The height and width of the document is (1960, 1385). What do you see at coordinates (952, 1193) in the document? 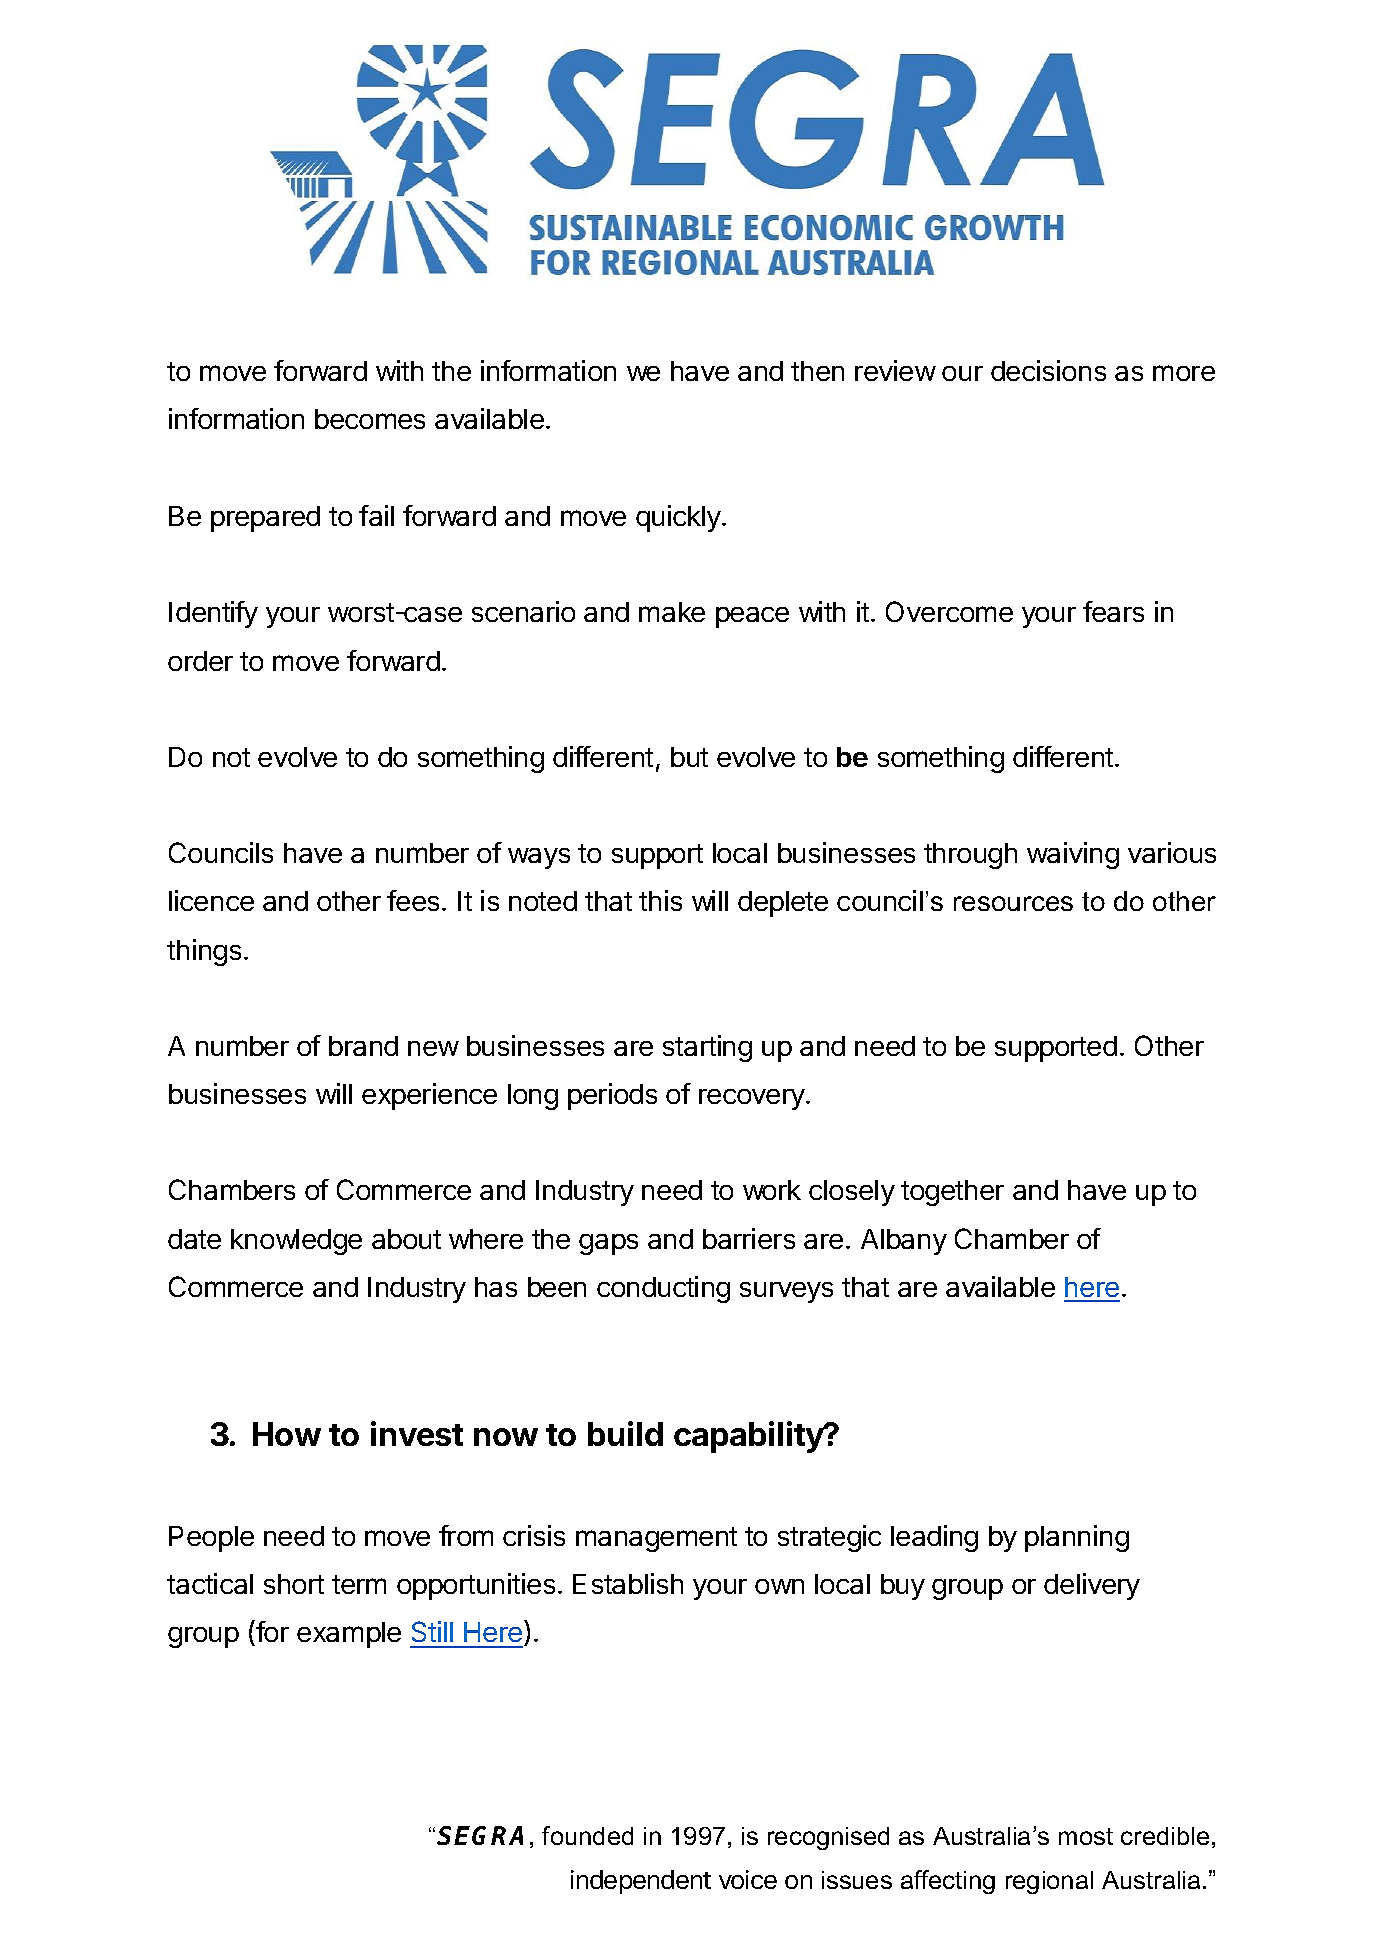
I see `together` at bounding box center [952, 1193].
